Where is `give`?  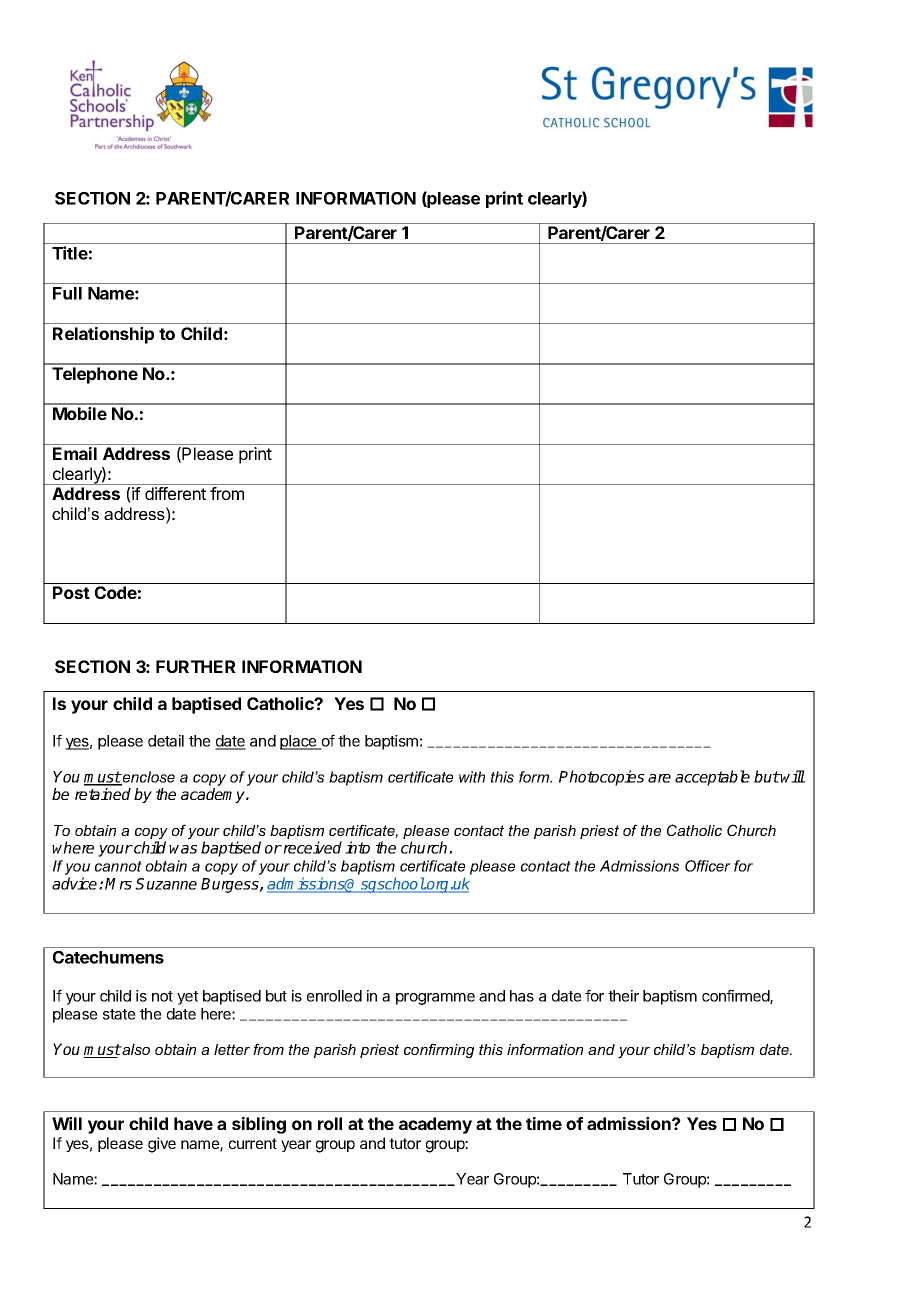
give is located at coordinates (162, 1145).
